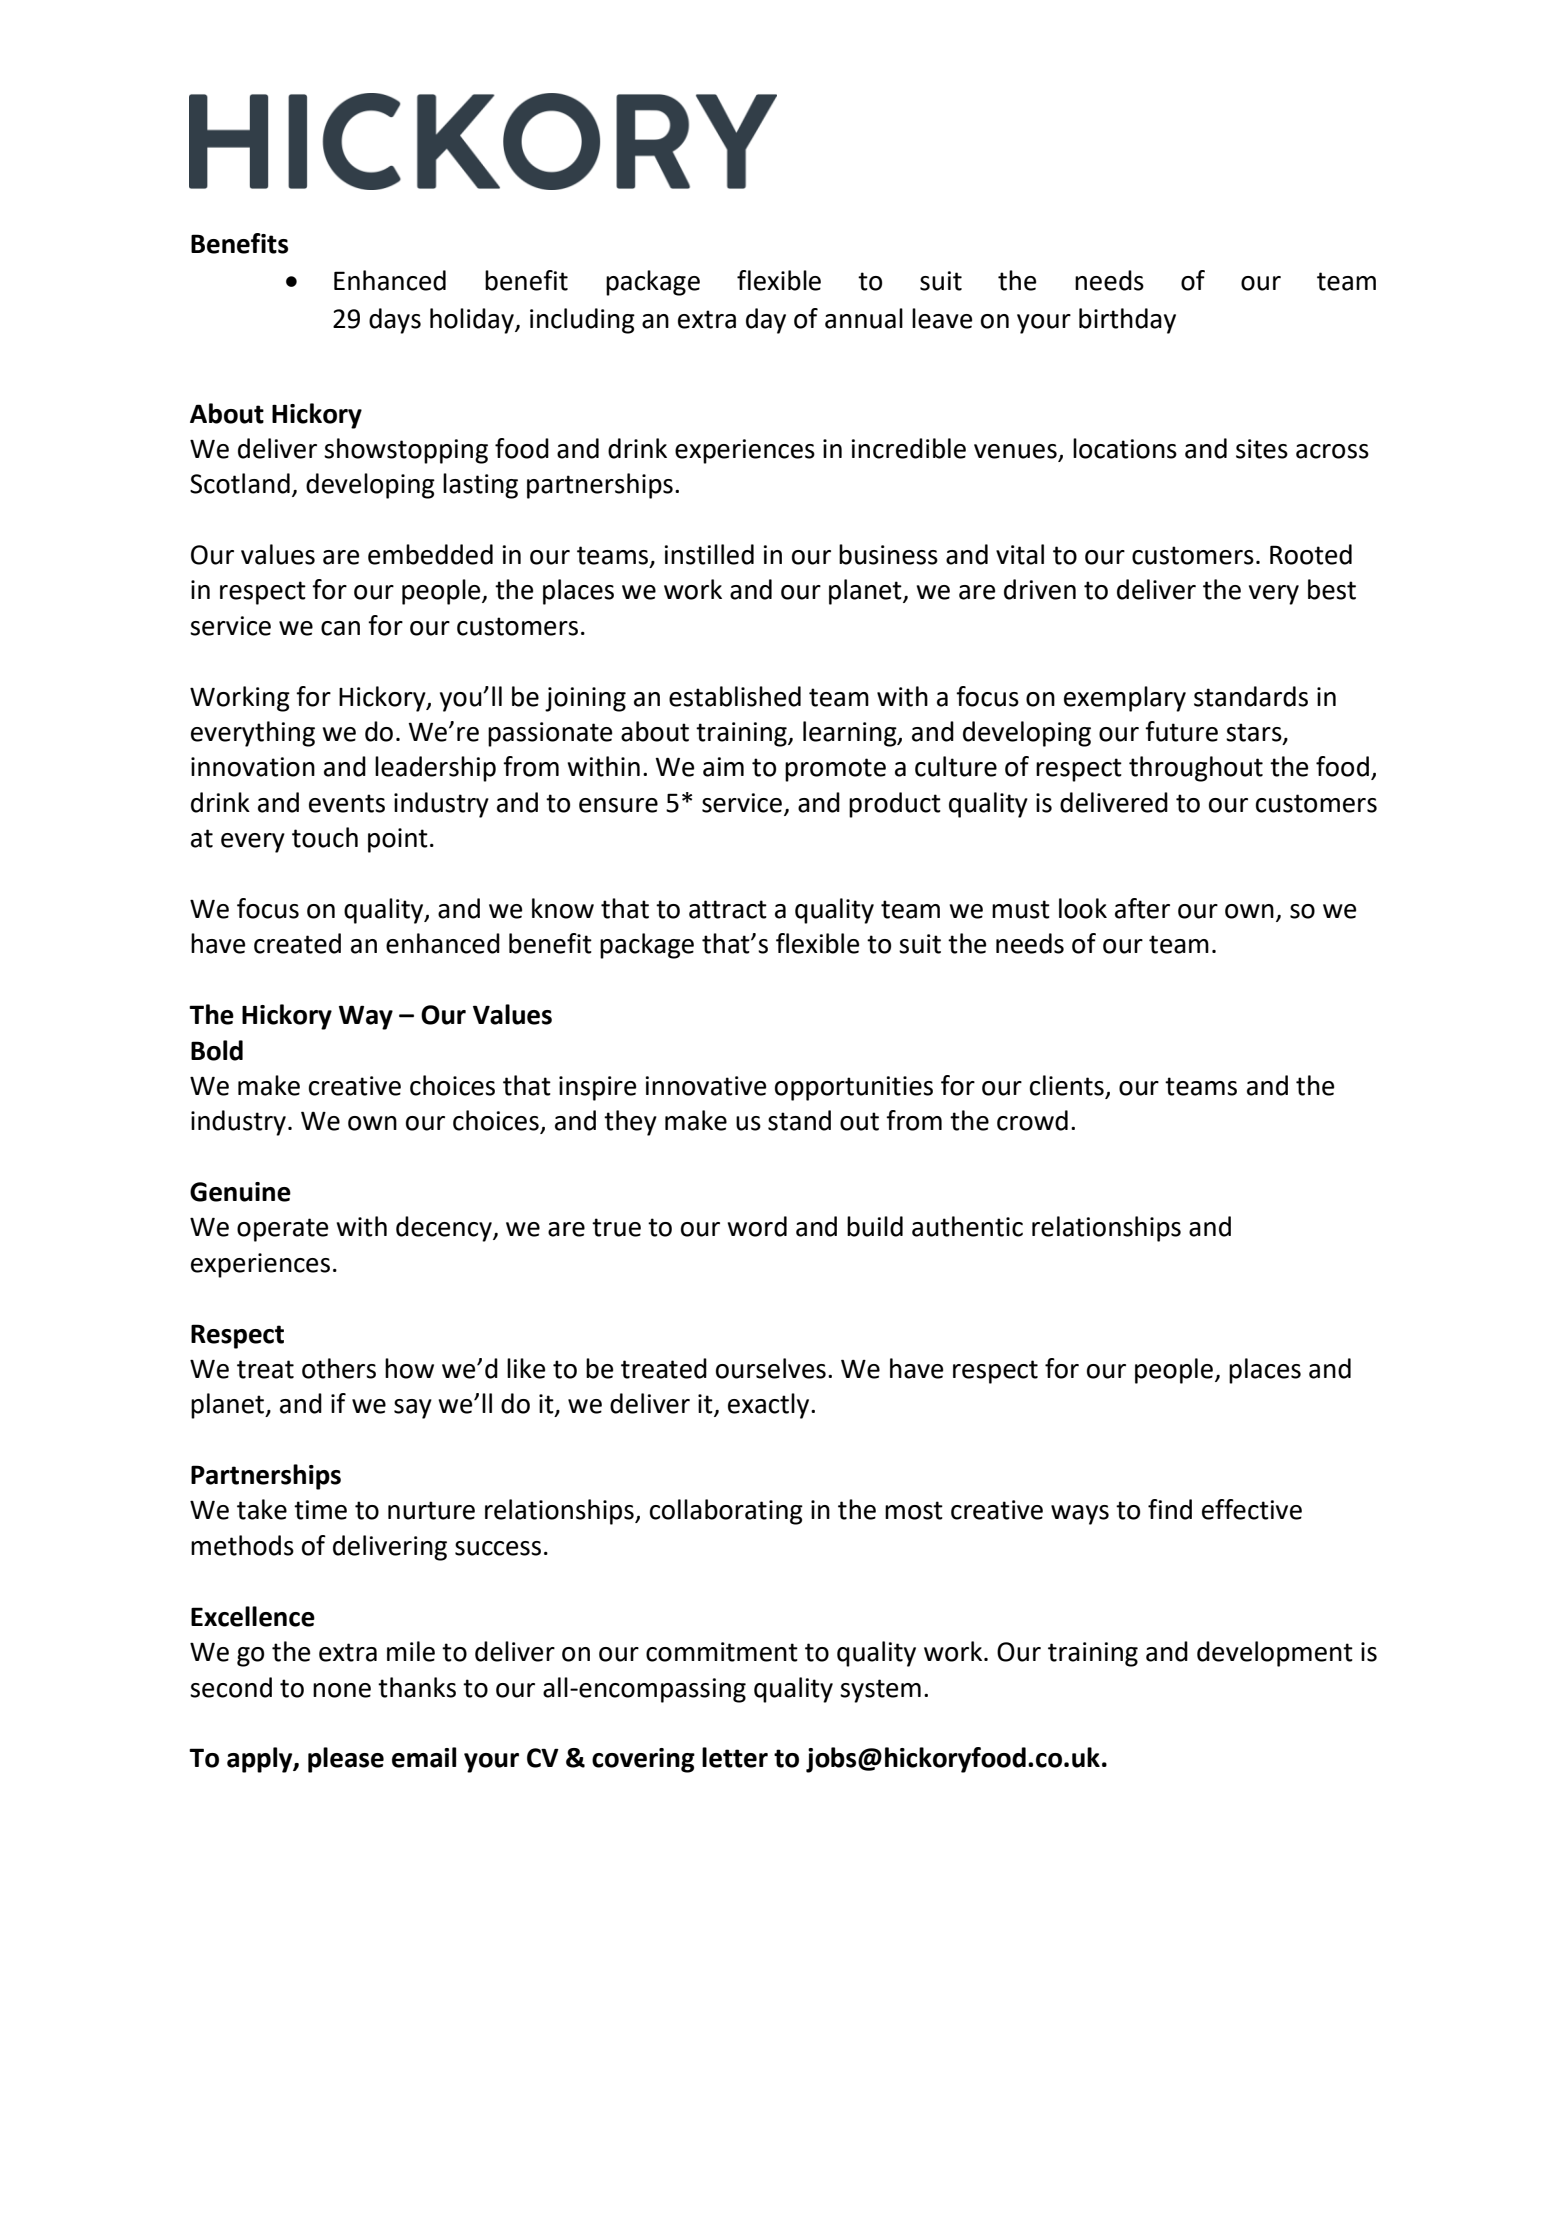  I want to click on letter, so click(735, 1757).
